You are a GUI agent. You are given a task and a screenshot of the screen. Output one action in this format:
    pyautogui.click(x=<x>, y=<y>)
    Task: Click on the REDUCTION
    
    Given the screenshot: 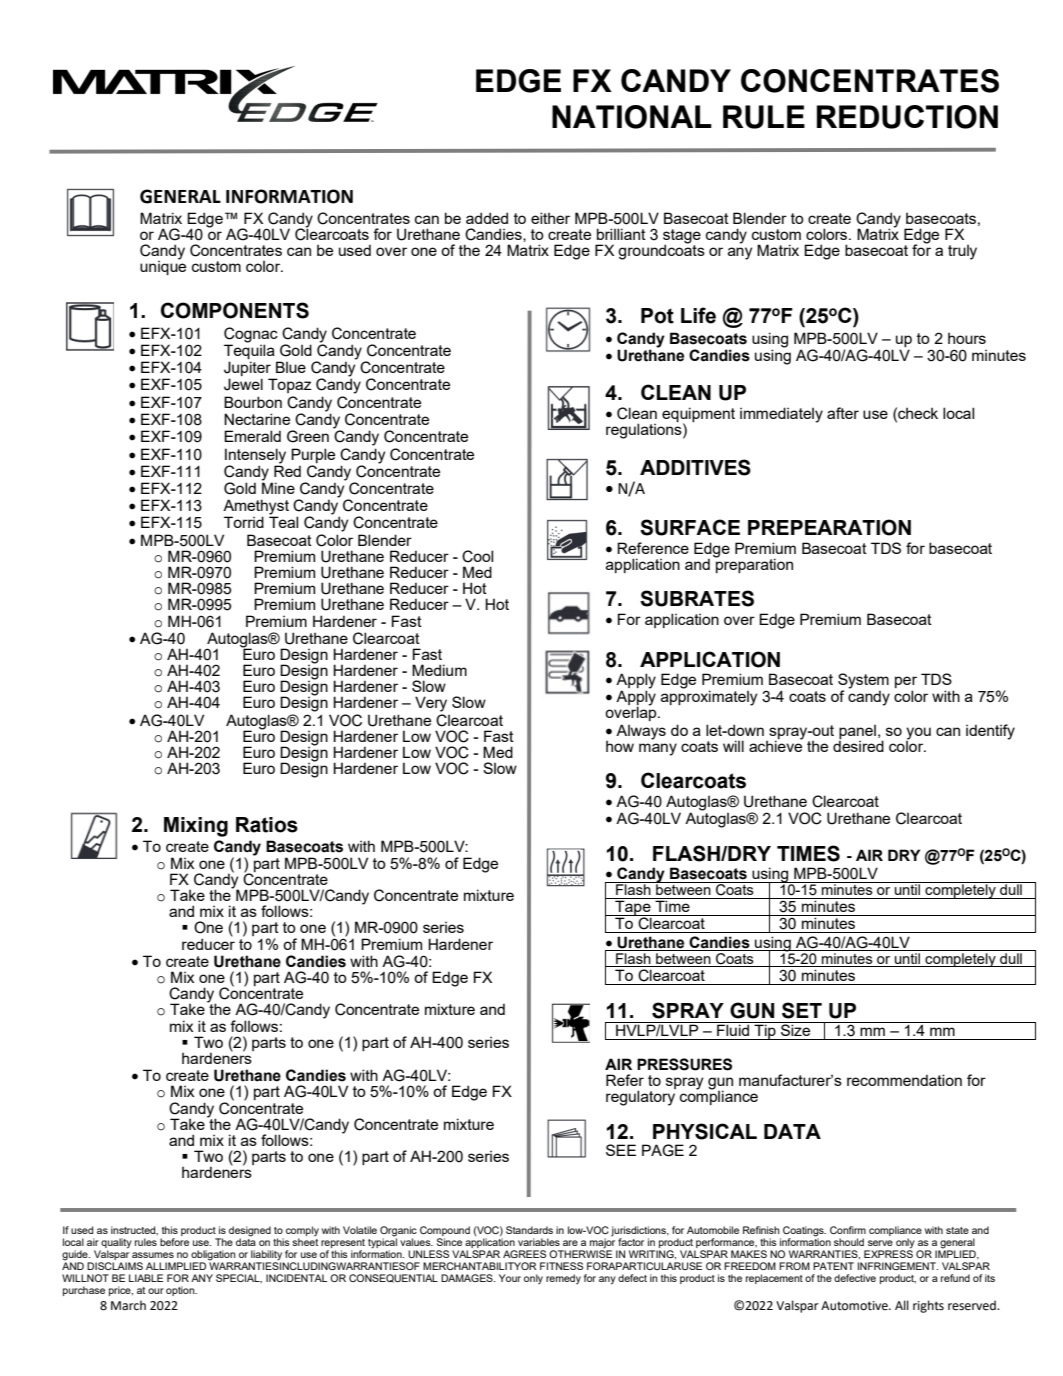 What is the action you would take?
    pyautogui.click(x=907, y=117)
